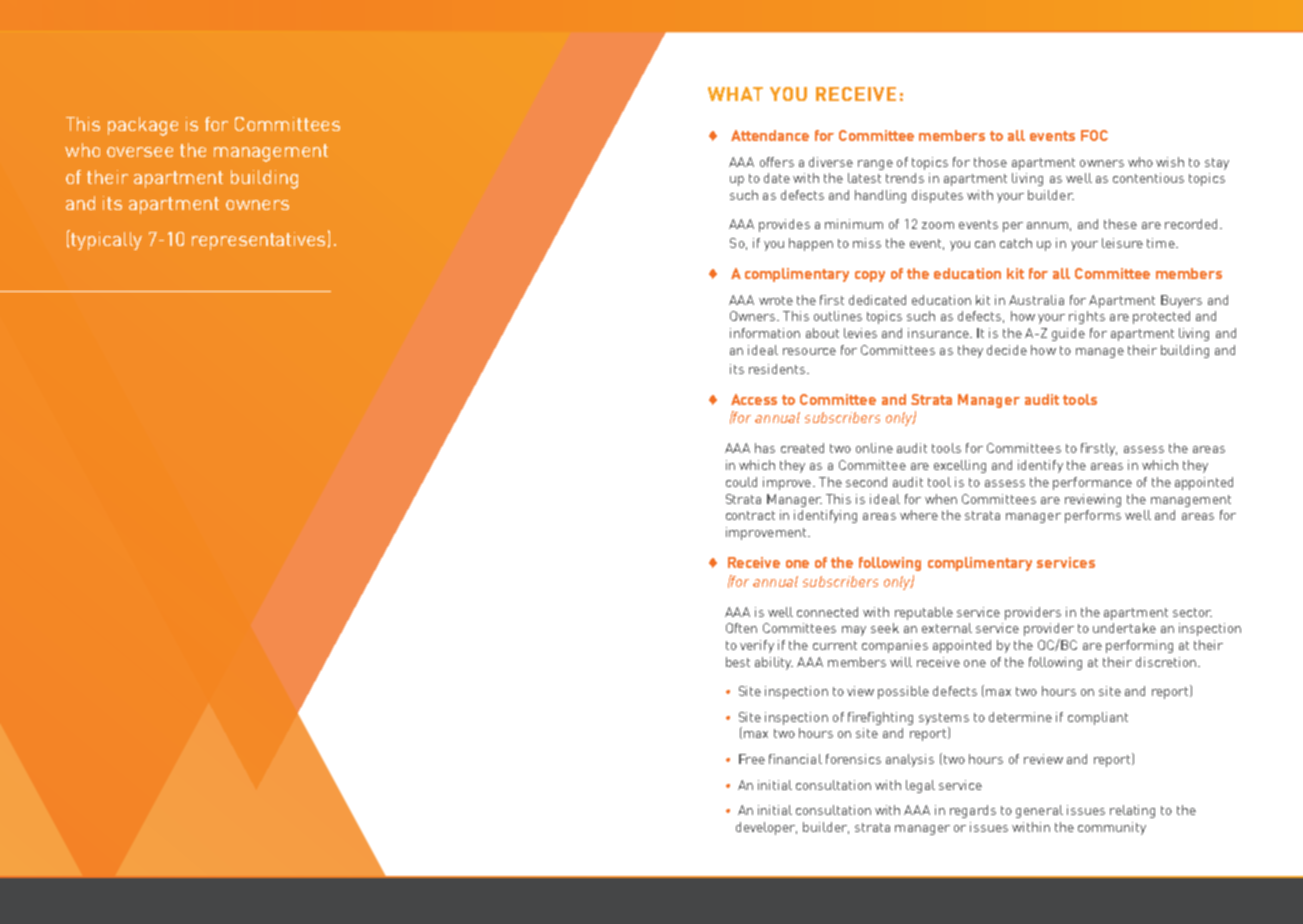 The height and width of the screenshot is (924, 1303). What do you see at coordinates (741, 628) in the screenshot?
I see `Often` at bounding box center [741, 628].
